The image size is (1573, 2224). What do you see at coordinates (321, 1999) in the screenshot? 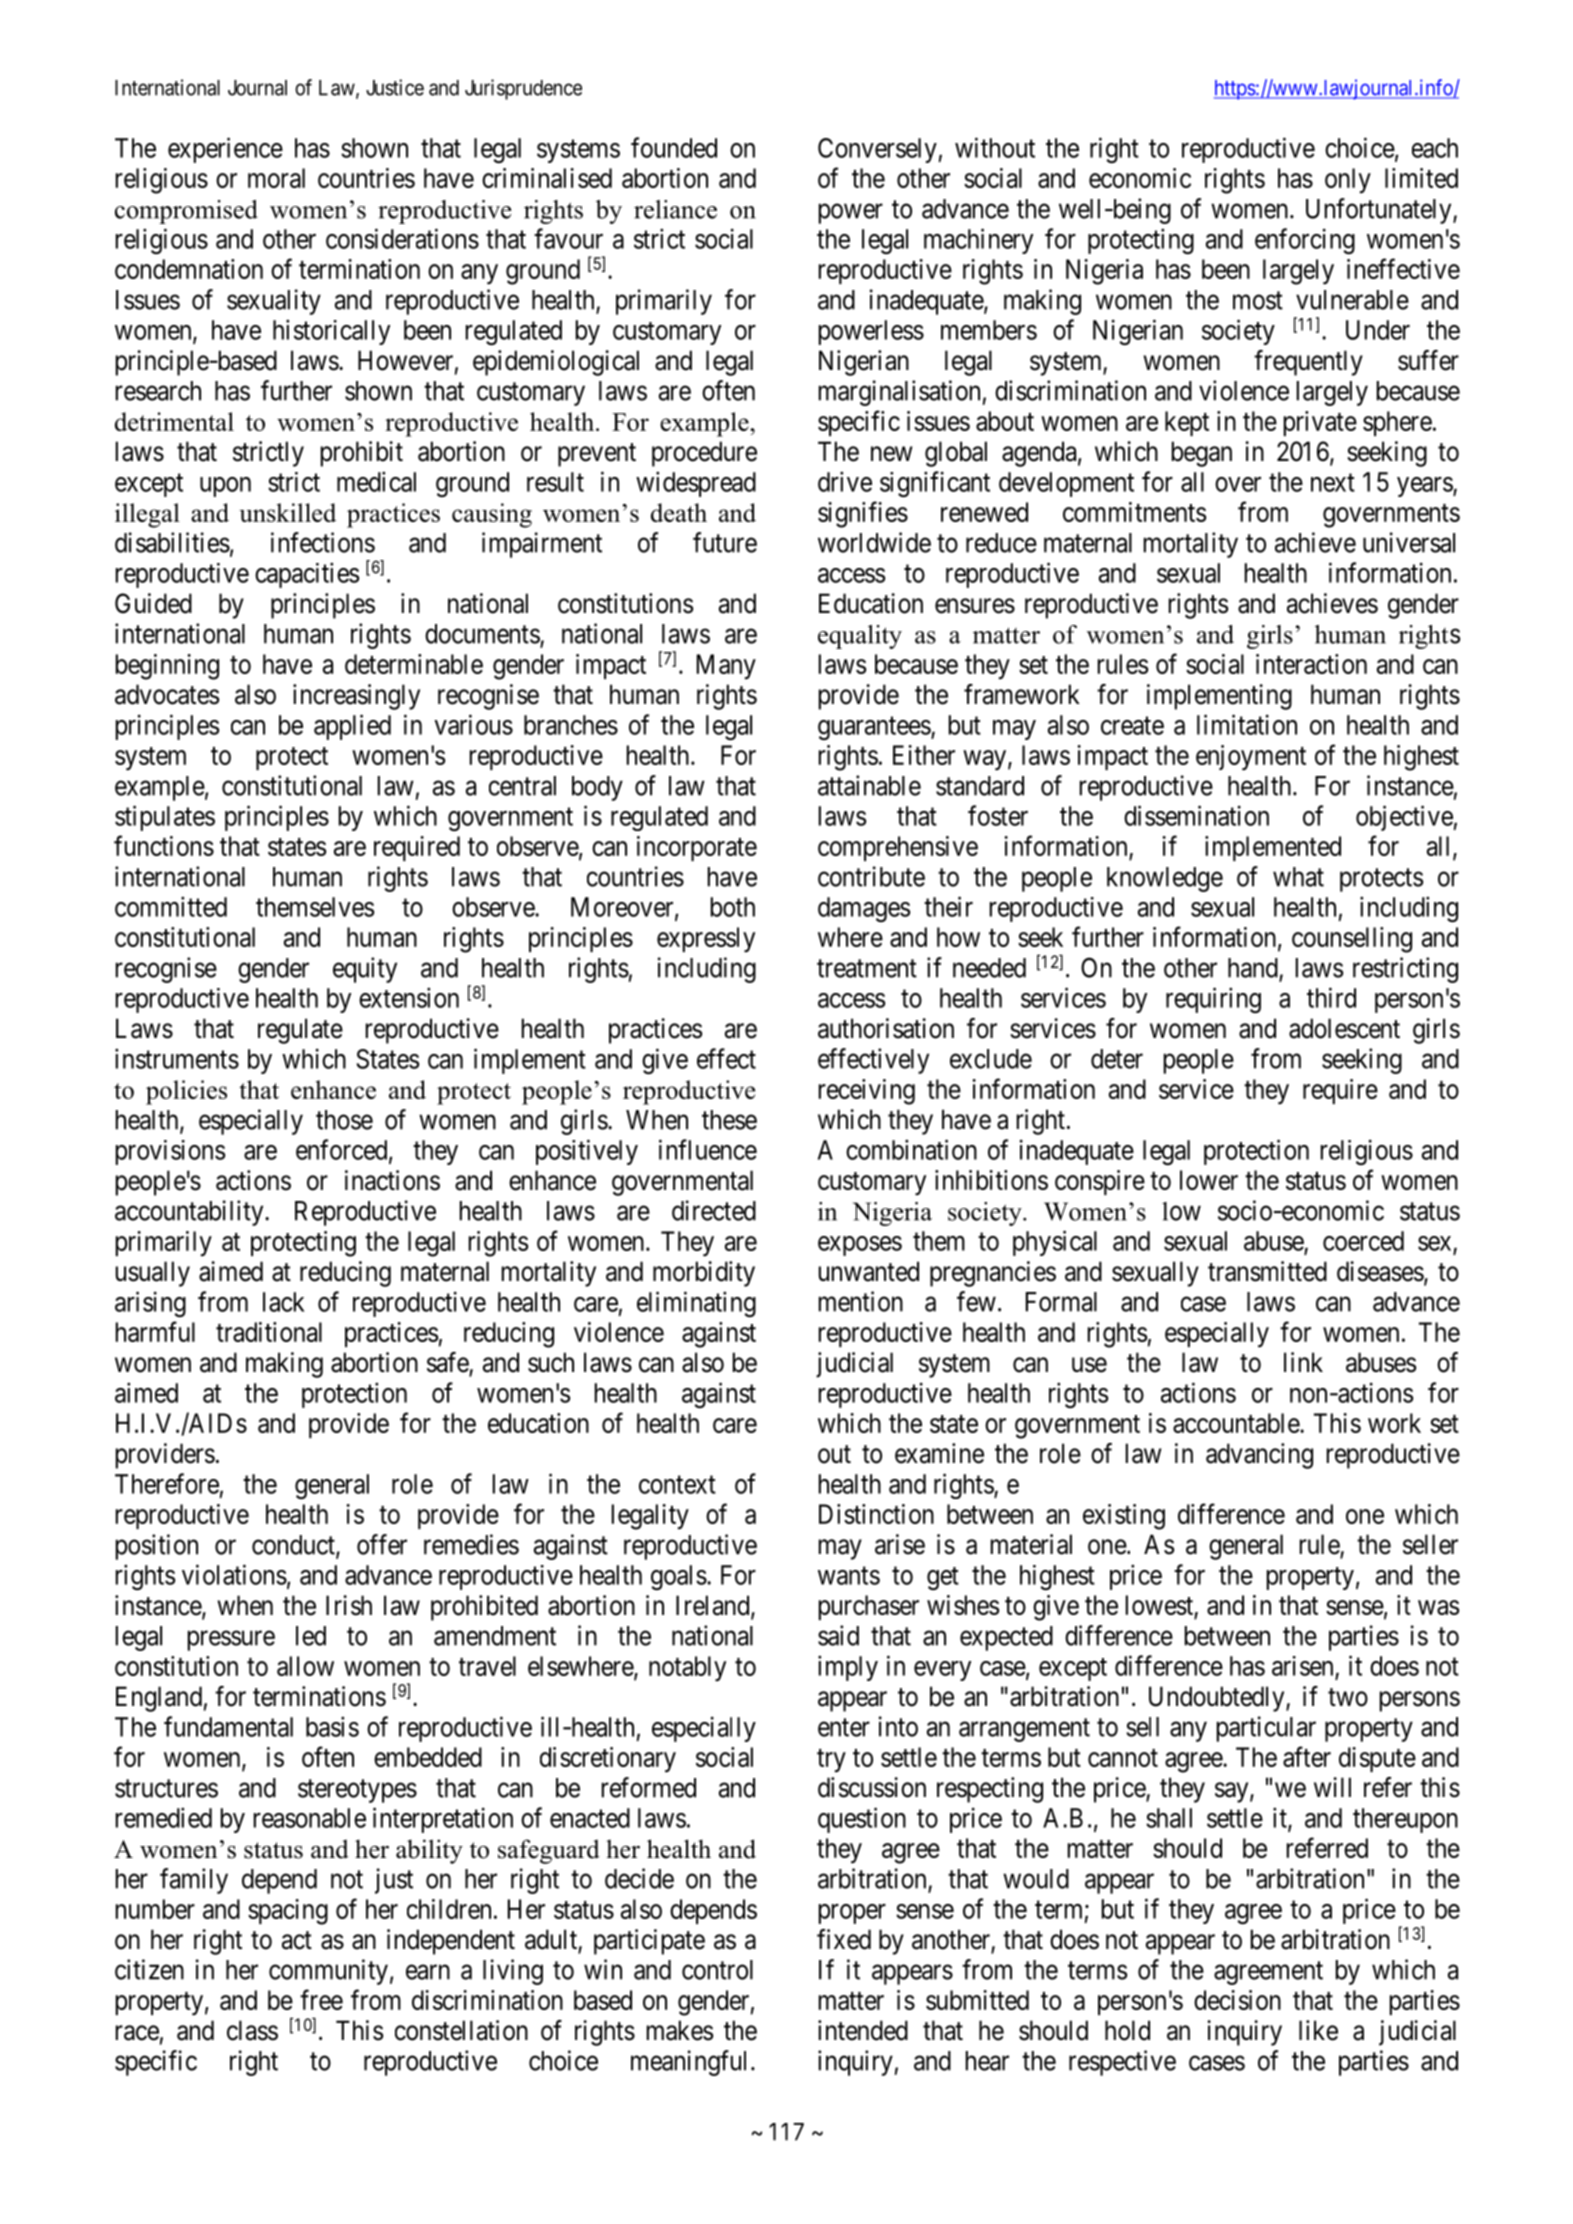
I see `free` at bounding box center [321, 1999].
